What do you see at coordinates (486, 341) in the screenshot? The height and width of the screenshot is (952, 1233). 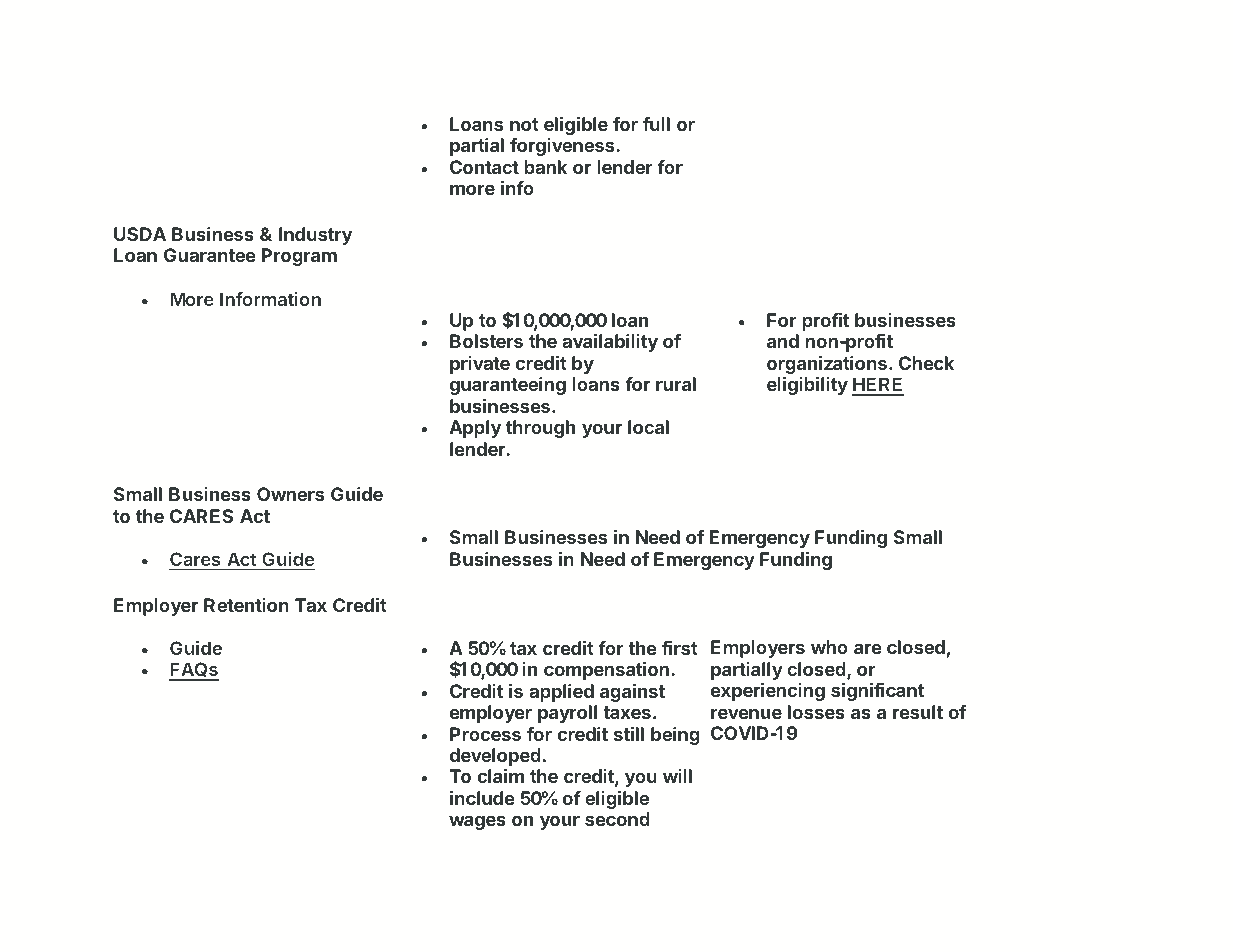 I see `Bolsters` at bounding box center [486, 341].
